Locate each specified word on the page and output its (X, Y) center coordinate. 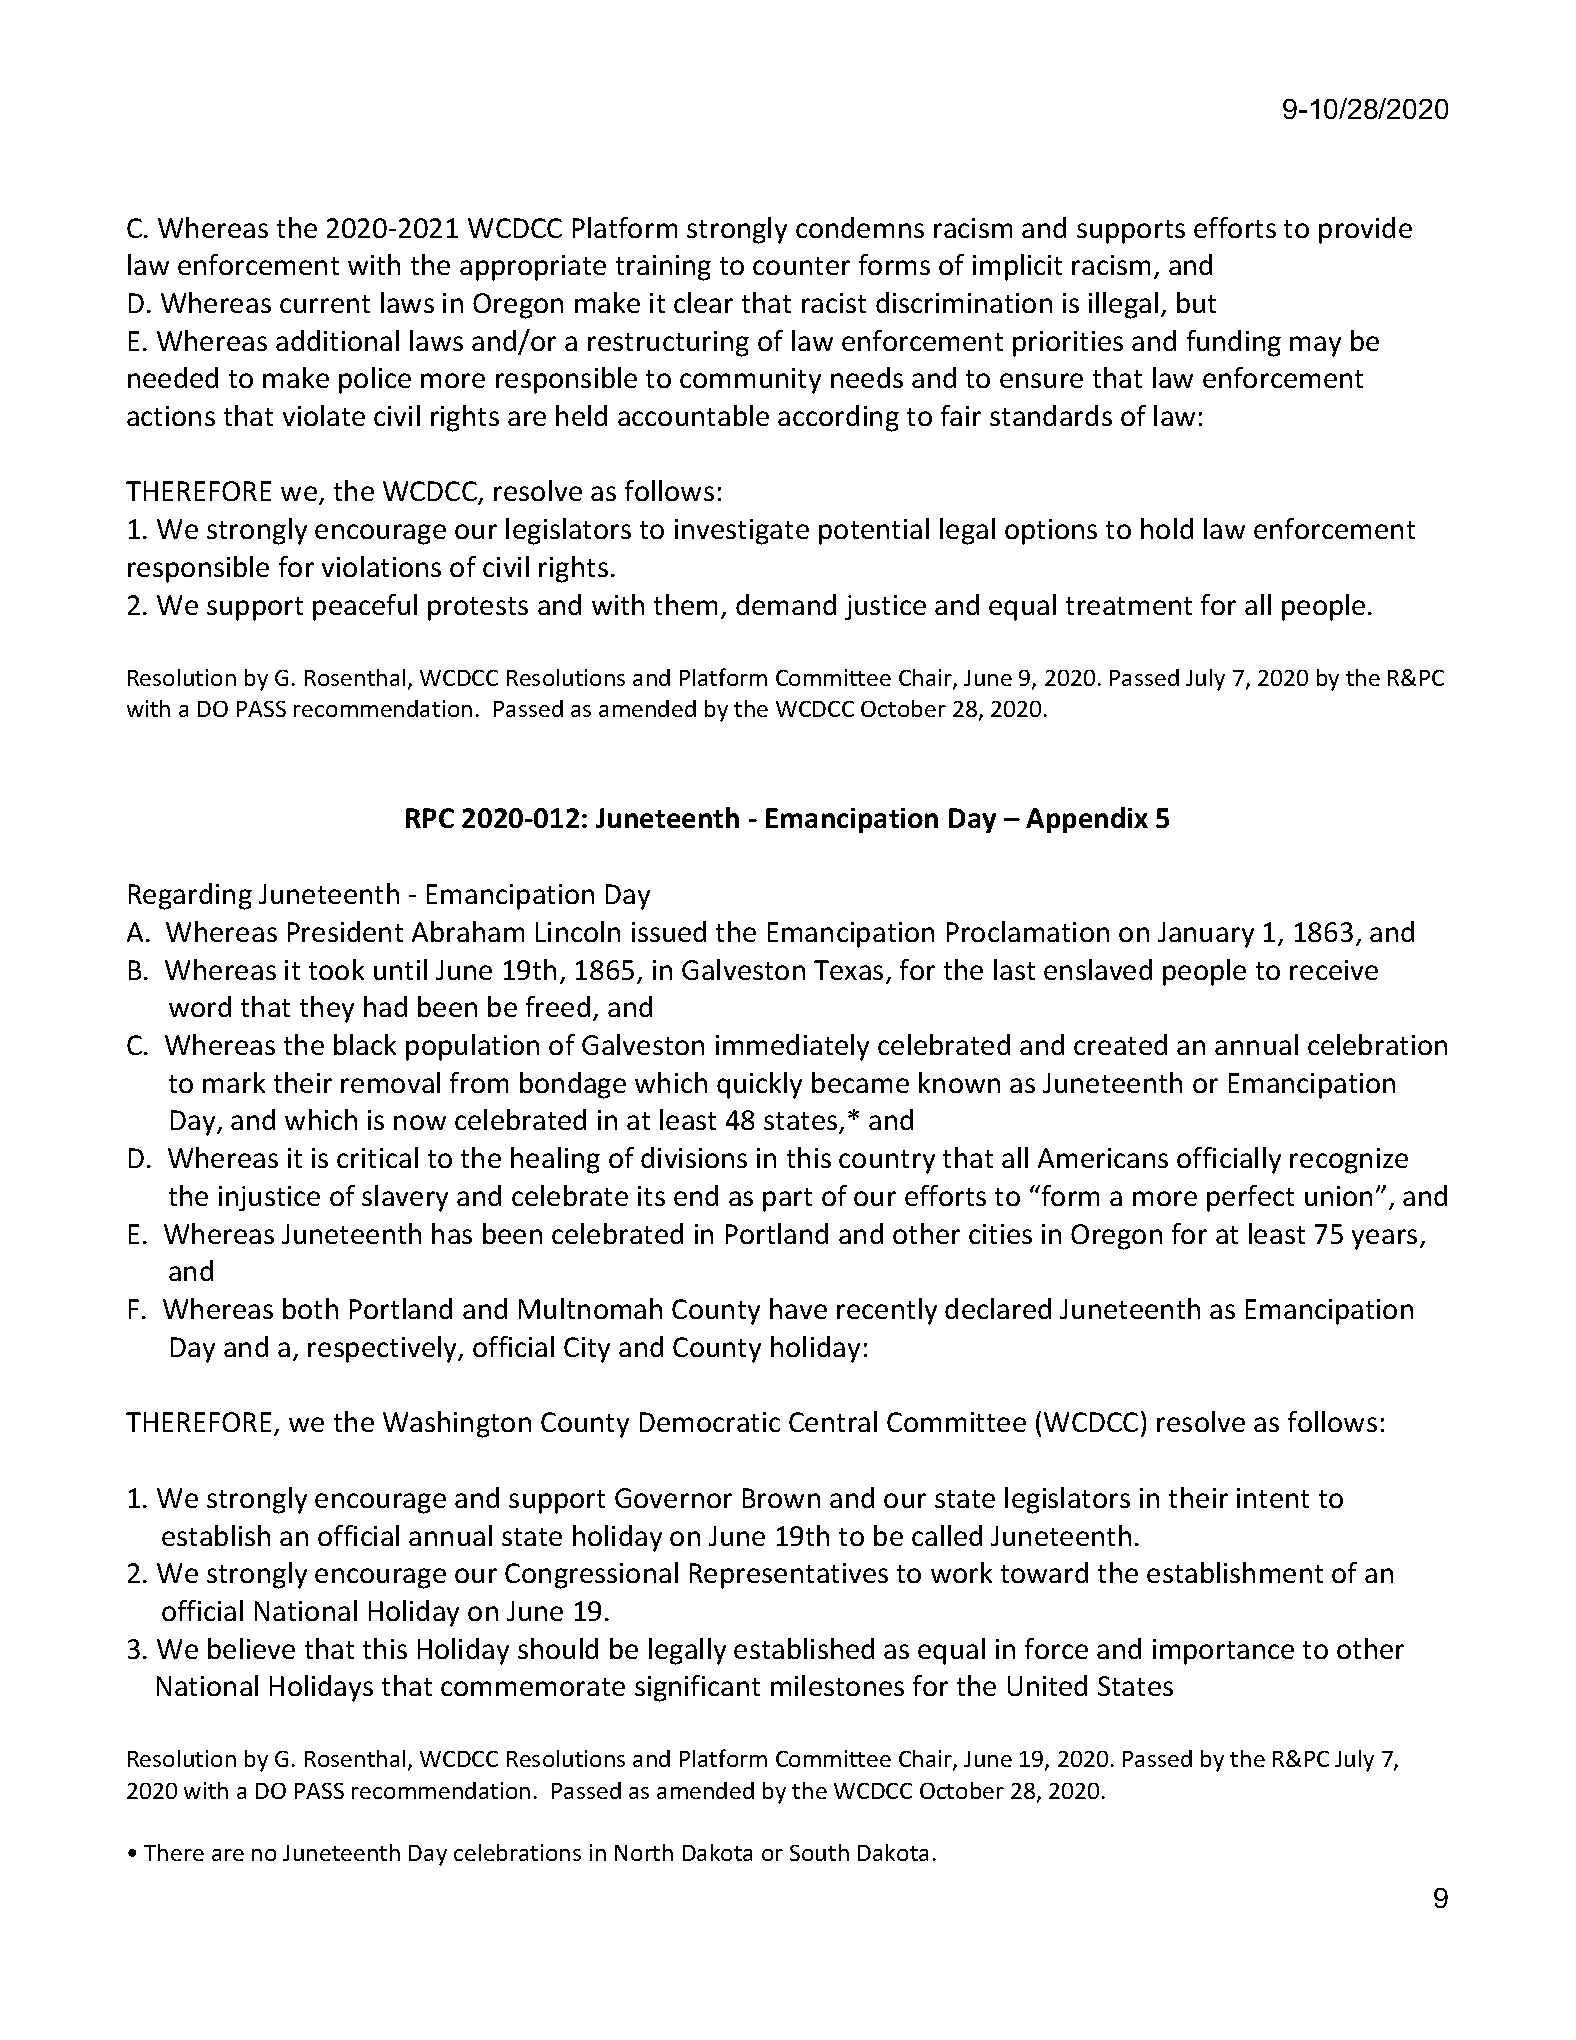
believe (251, 1648)
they (327, 1009)
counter (801, 266)
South (819, 1852)
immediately (792, 1047)
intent (1273, 1498)
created (1120, 1044)
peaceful (365, 607)
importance (1223, 1652)
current (325, 304)
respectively (383, 1349)
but (1196, 302)
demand (786, 604)
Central (833, 1421)
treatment (1129, 606)
